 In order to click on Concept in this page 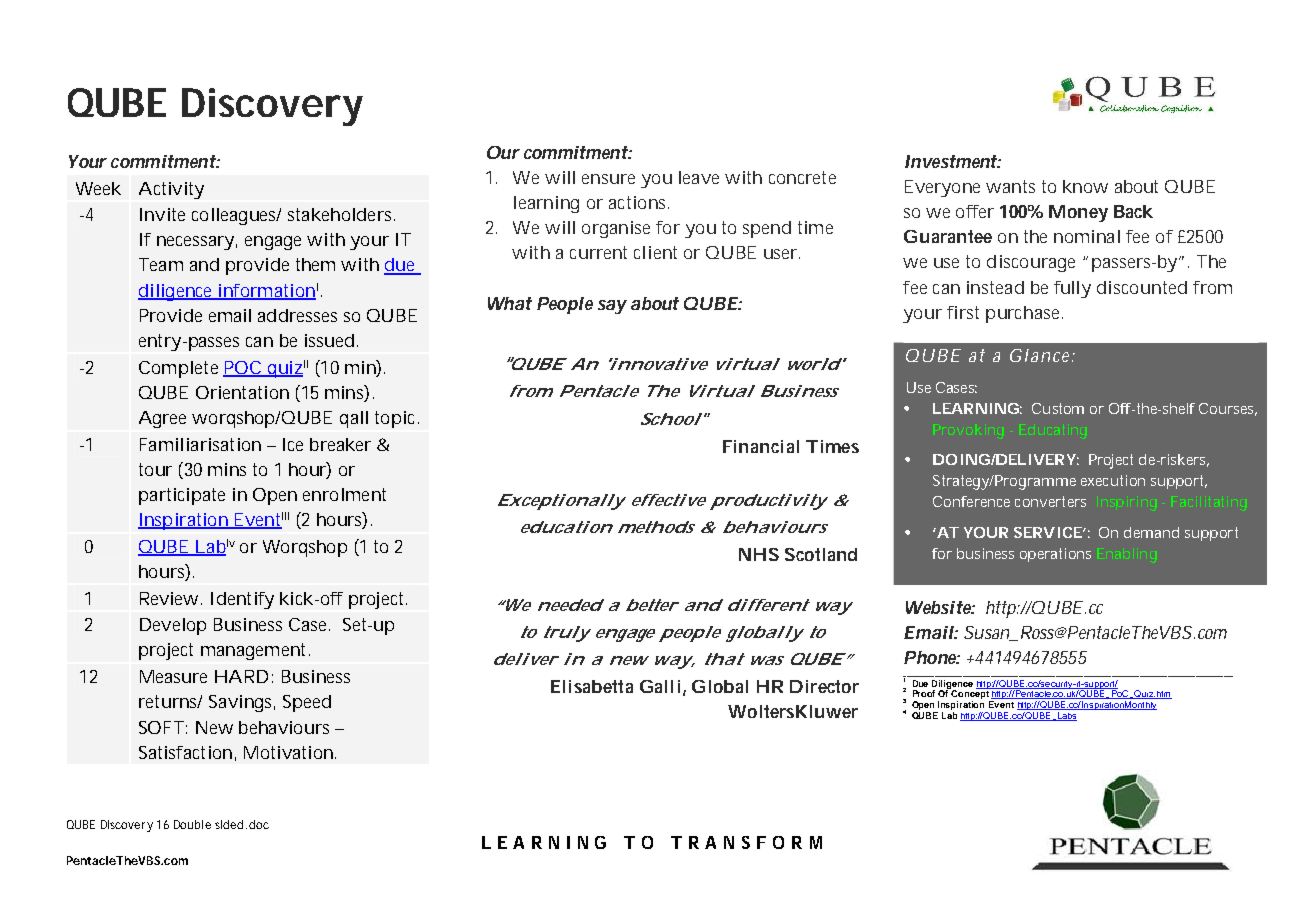, I will do `click(970, 693)`.
